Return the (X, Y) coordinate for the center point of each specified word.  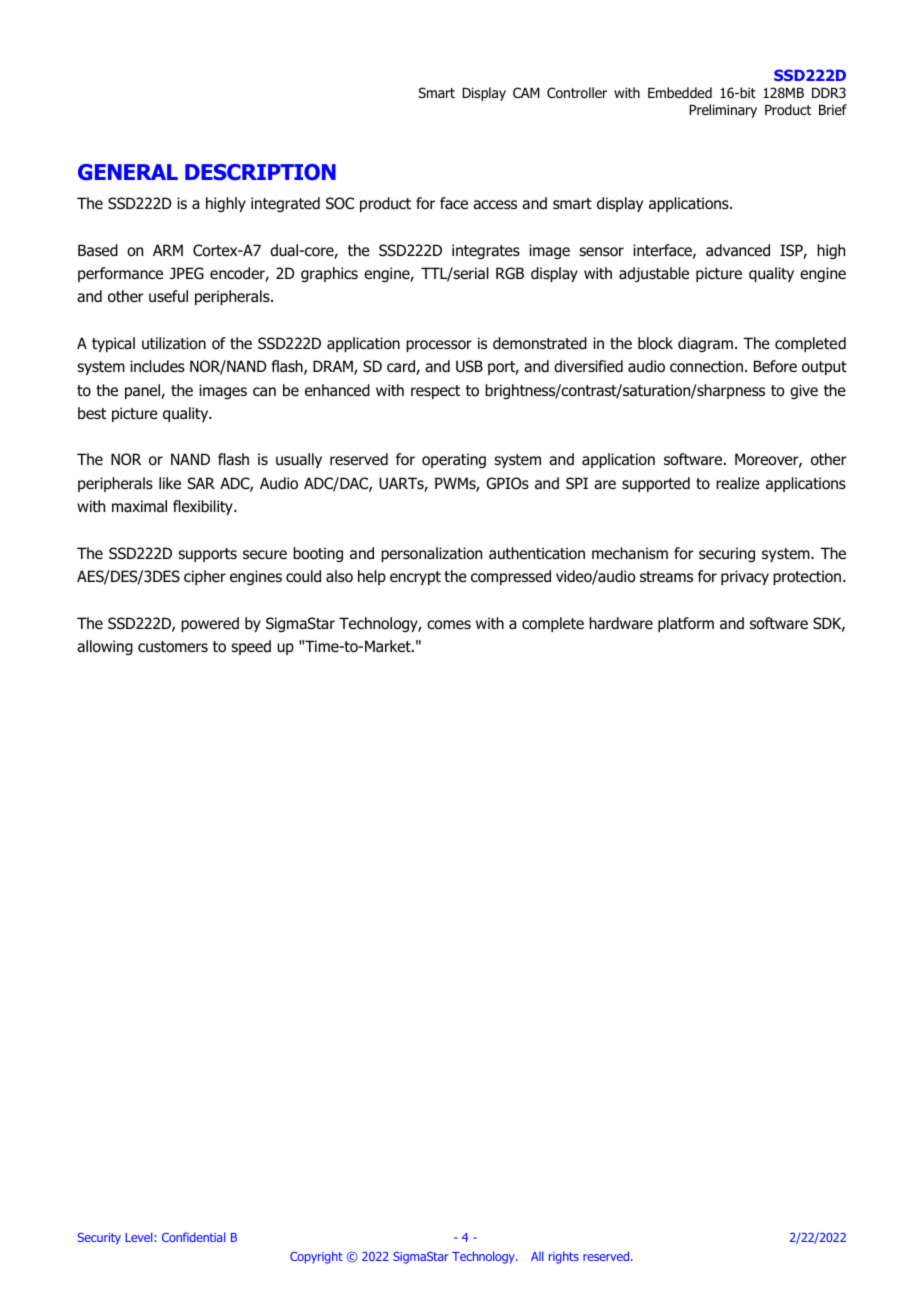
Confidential (193, 1237)
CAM (526, 92)
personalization (431, 554)
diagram (705, 344)
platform (686, 624)
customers (173, 647)
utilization (174, 343)
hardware (621, 623)
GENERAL (128, 172)
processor (439, 346)
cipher (205, 577)
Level (138, 1237)
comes (449, 625)
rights (564, 1257)
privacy (745, 577)
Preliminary (723, 111)
